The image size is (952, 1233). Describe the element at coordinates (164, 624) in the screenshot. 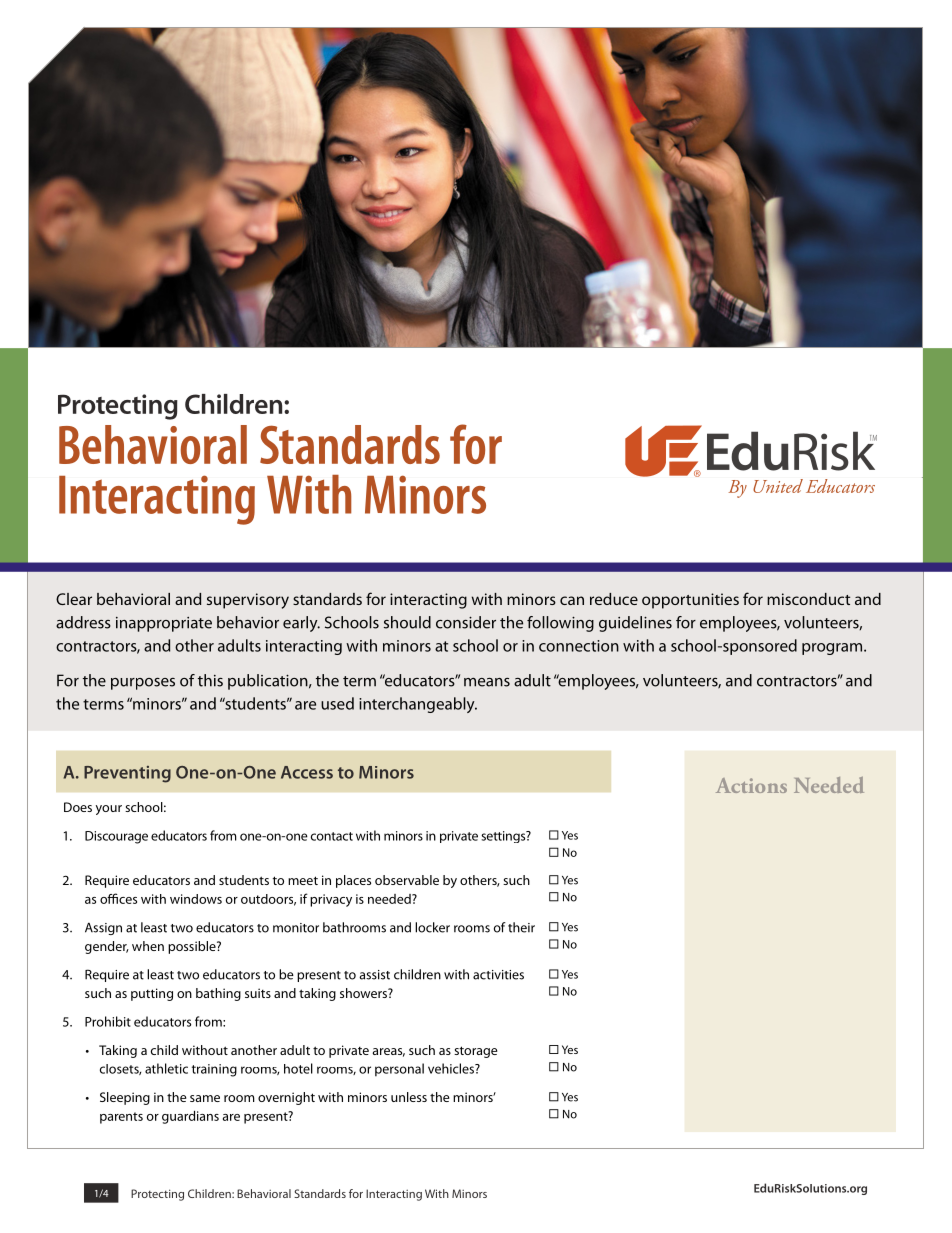

I see `inappropriate` at that location.
